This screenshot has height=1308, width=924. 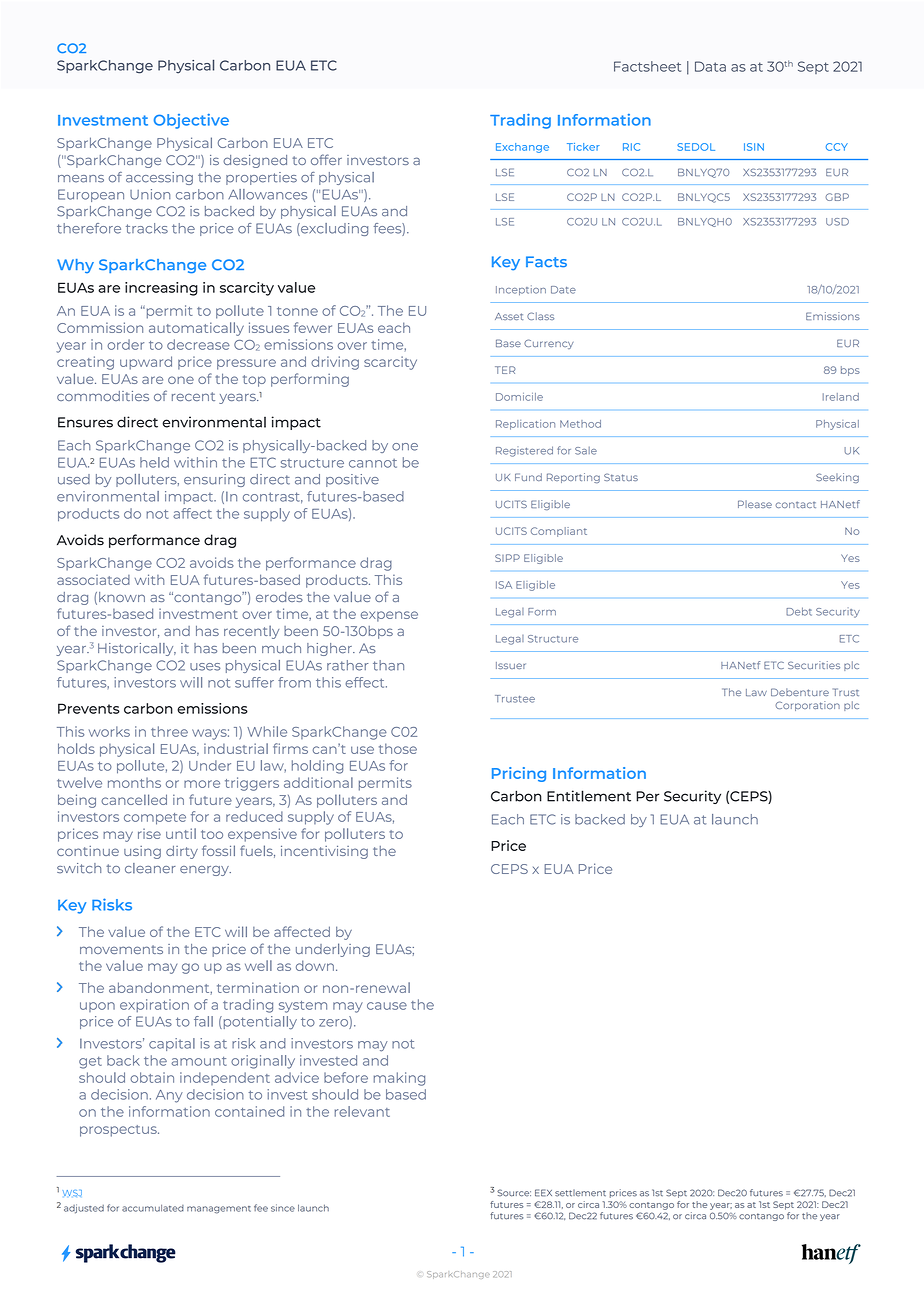 What do you see at coordinates (387, 1006) in the screenshot?
I see `cause` at bounding box center [387, 1006].
